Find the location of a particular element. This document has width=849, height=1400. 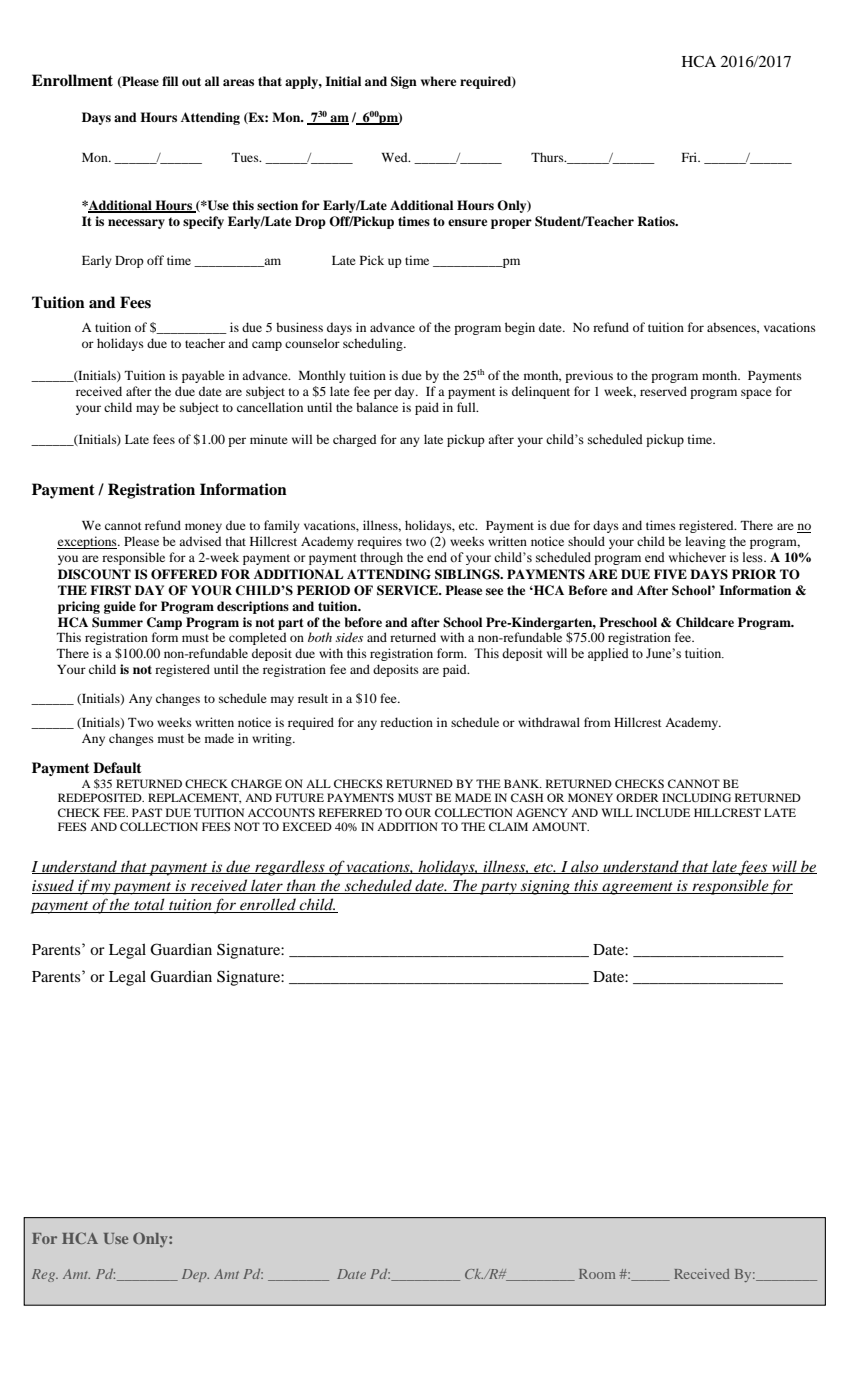

Ratios is located at coordinates (657, 221).
